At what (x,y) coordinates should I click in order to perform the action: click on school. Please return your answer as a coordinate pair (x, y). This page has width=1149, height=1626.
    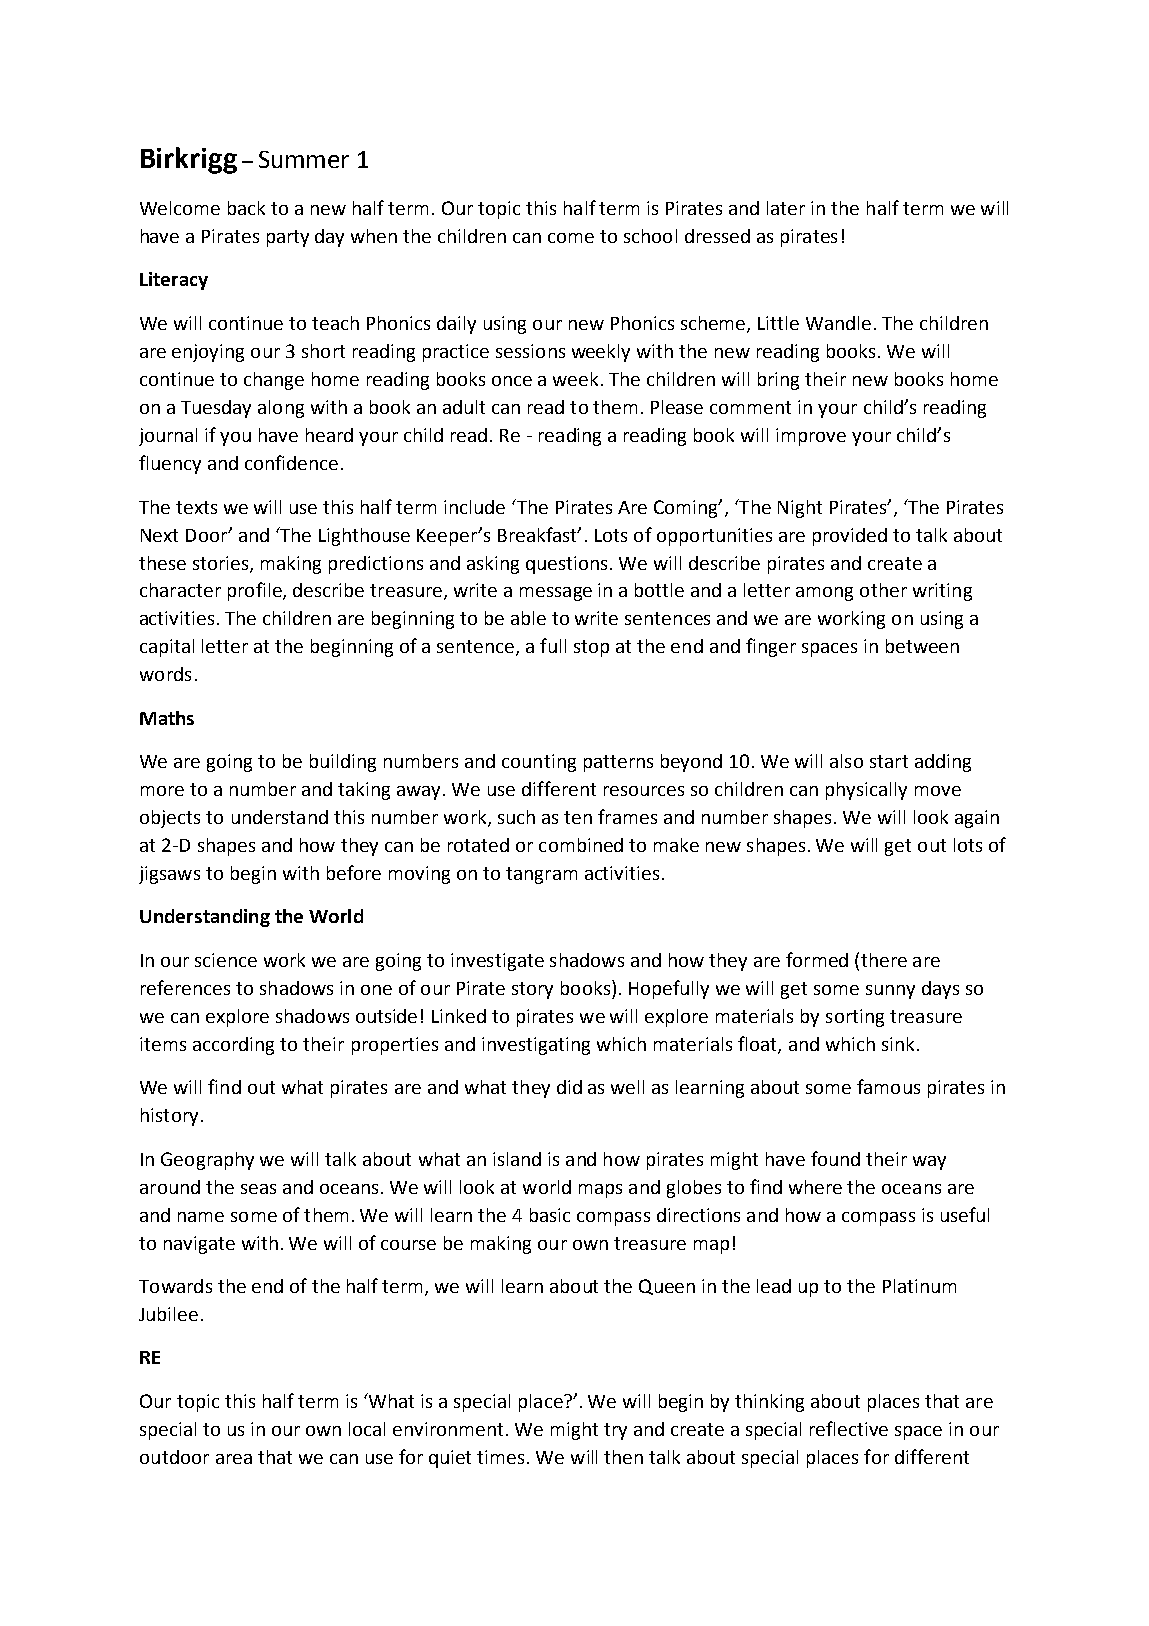
    Looking at the image, I should click on (650, 236).
